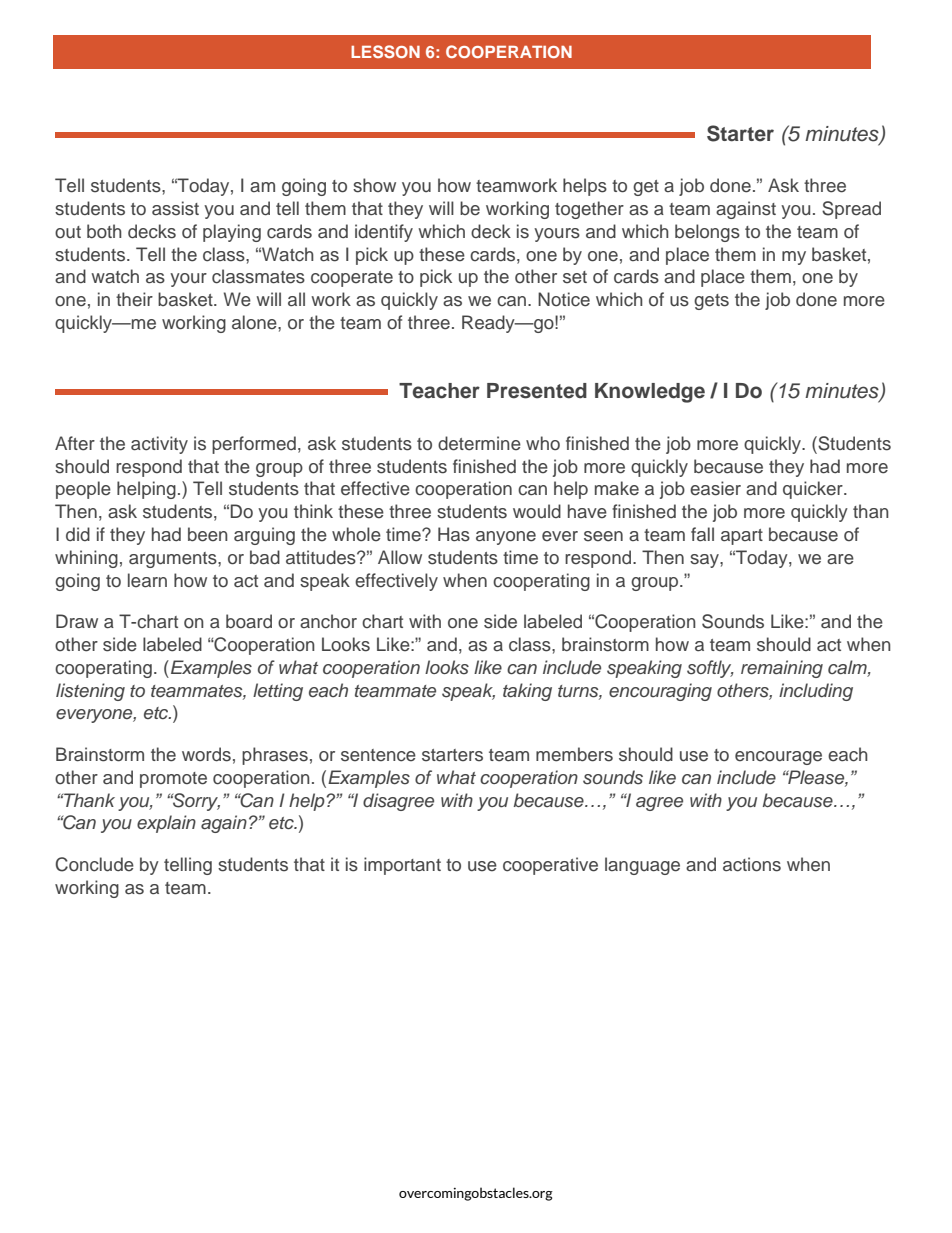  Describe the element at coordinates (479, 443) in the page. I see `determine` at that location.
